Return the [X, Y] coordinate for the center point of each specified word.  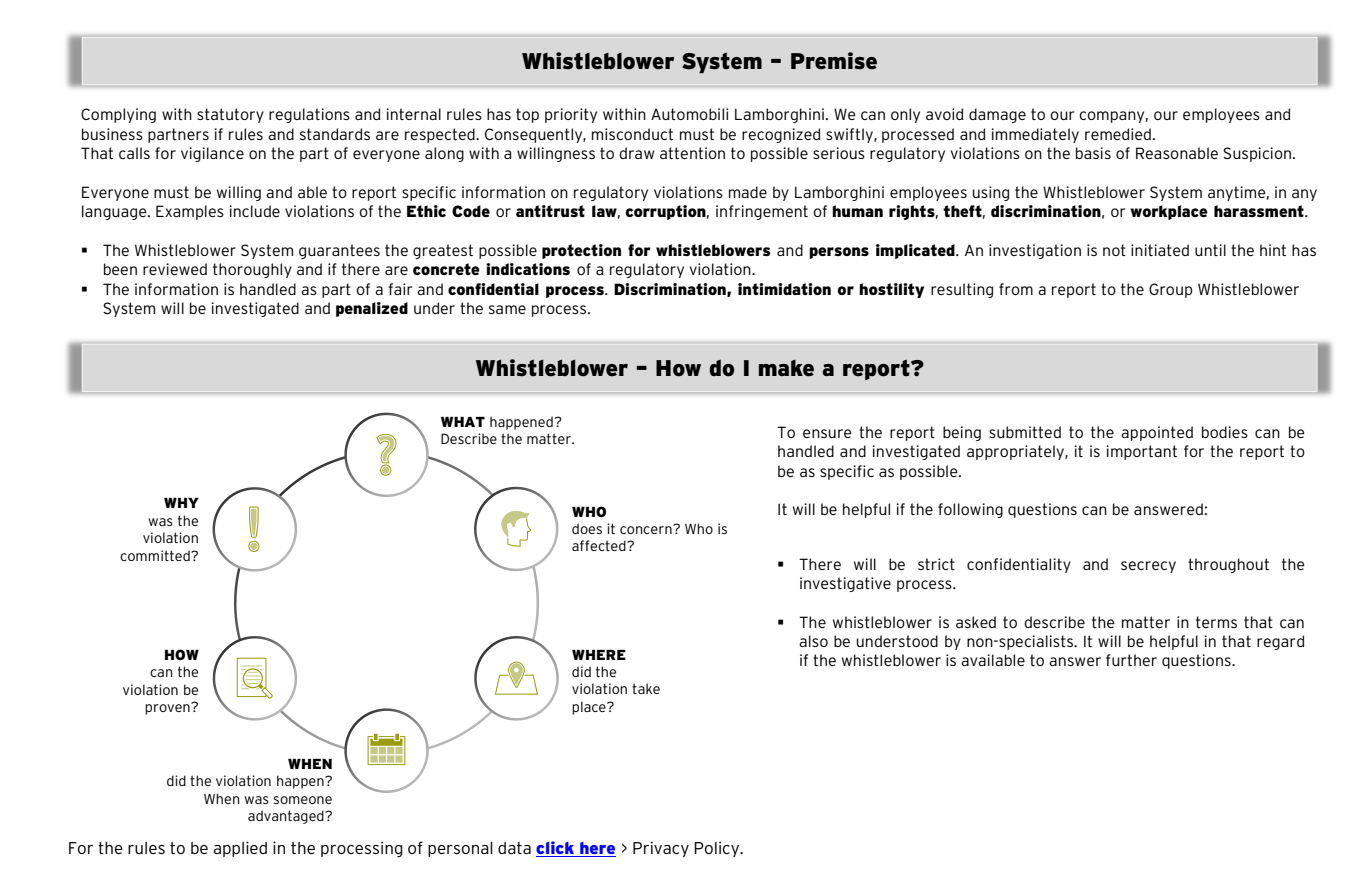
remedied [1118, 134]
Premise [834, 61]
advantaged [287, 817]
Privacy [661, 849]
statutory [230, 115]
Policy [718, 849]
